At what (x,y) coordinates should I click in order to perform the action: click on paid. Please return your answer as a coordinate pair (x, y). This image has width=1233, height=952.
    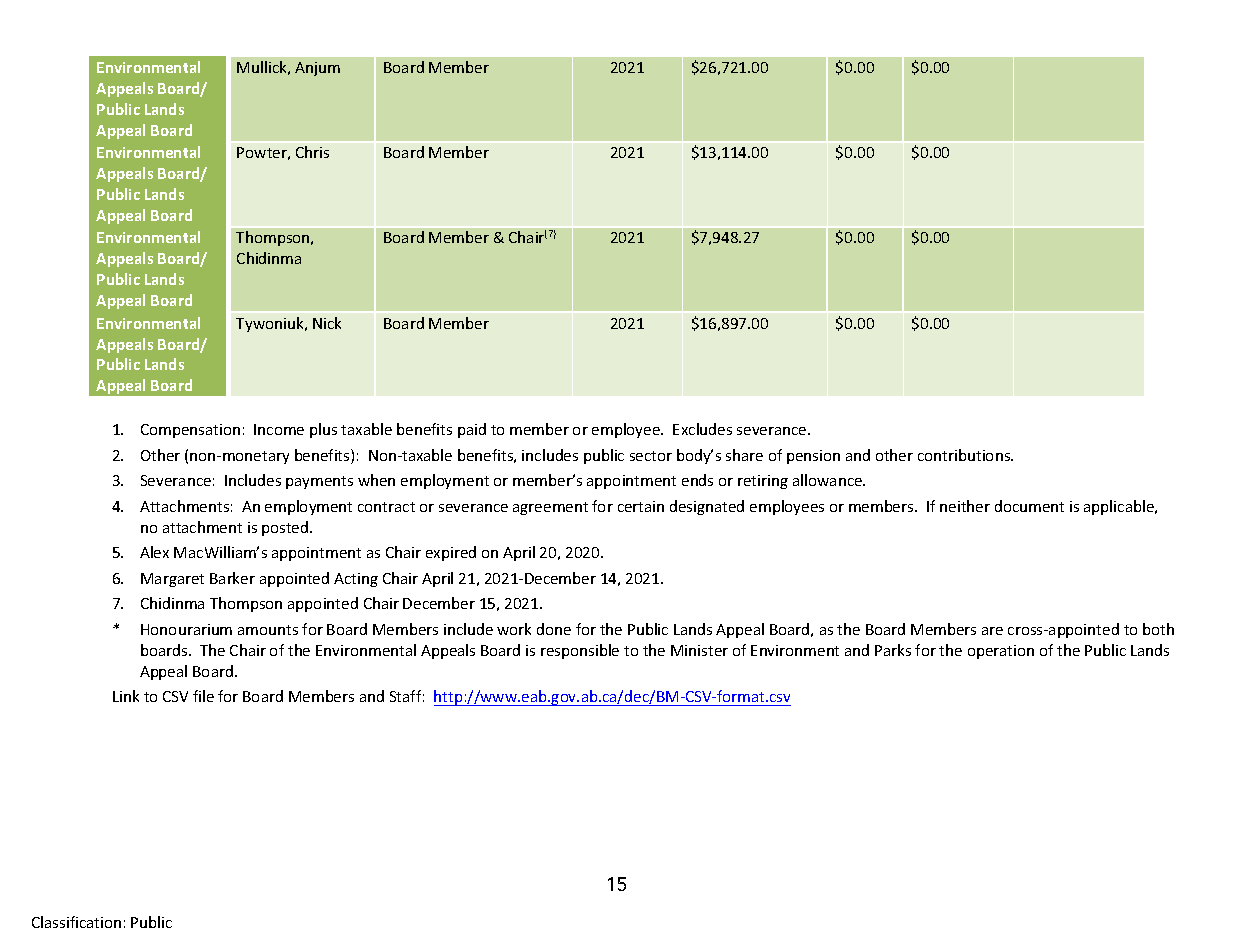
    Looking at the image, I should click on (472, 430).
